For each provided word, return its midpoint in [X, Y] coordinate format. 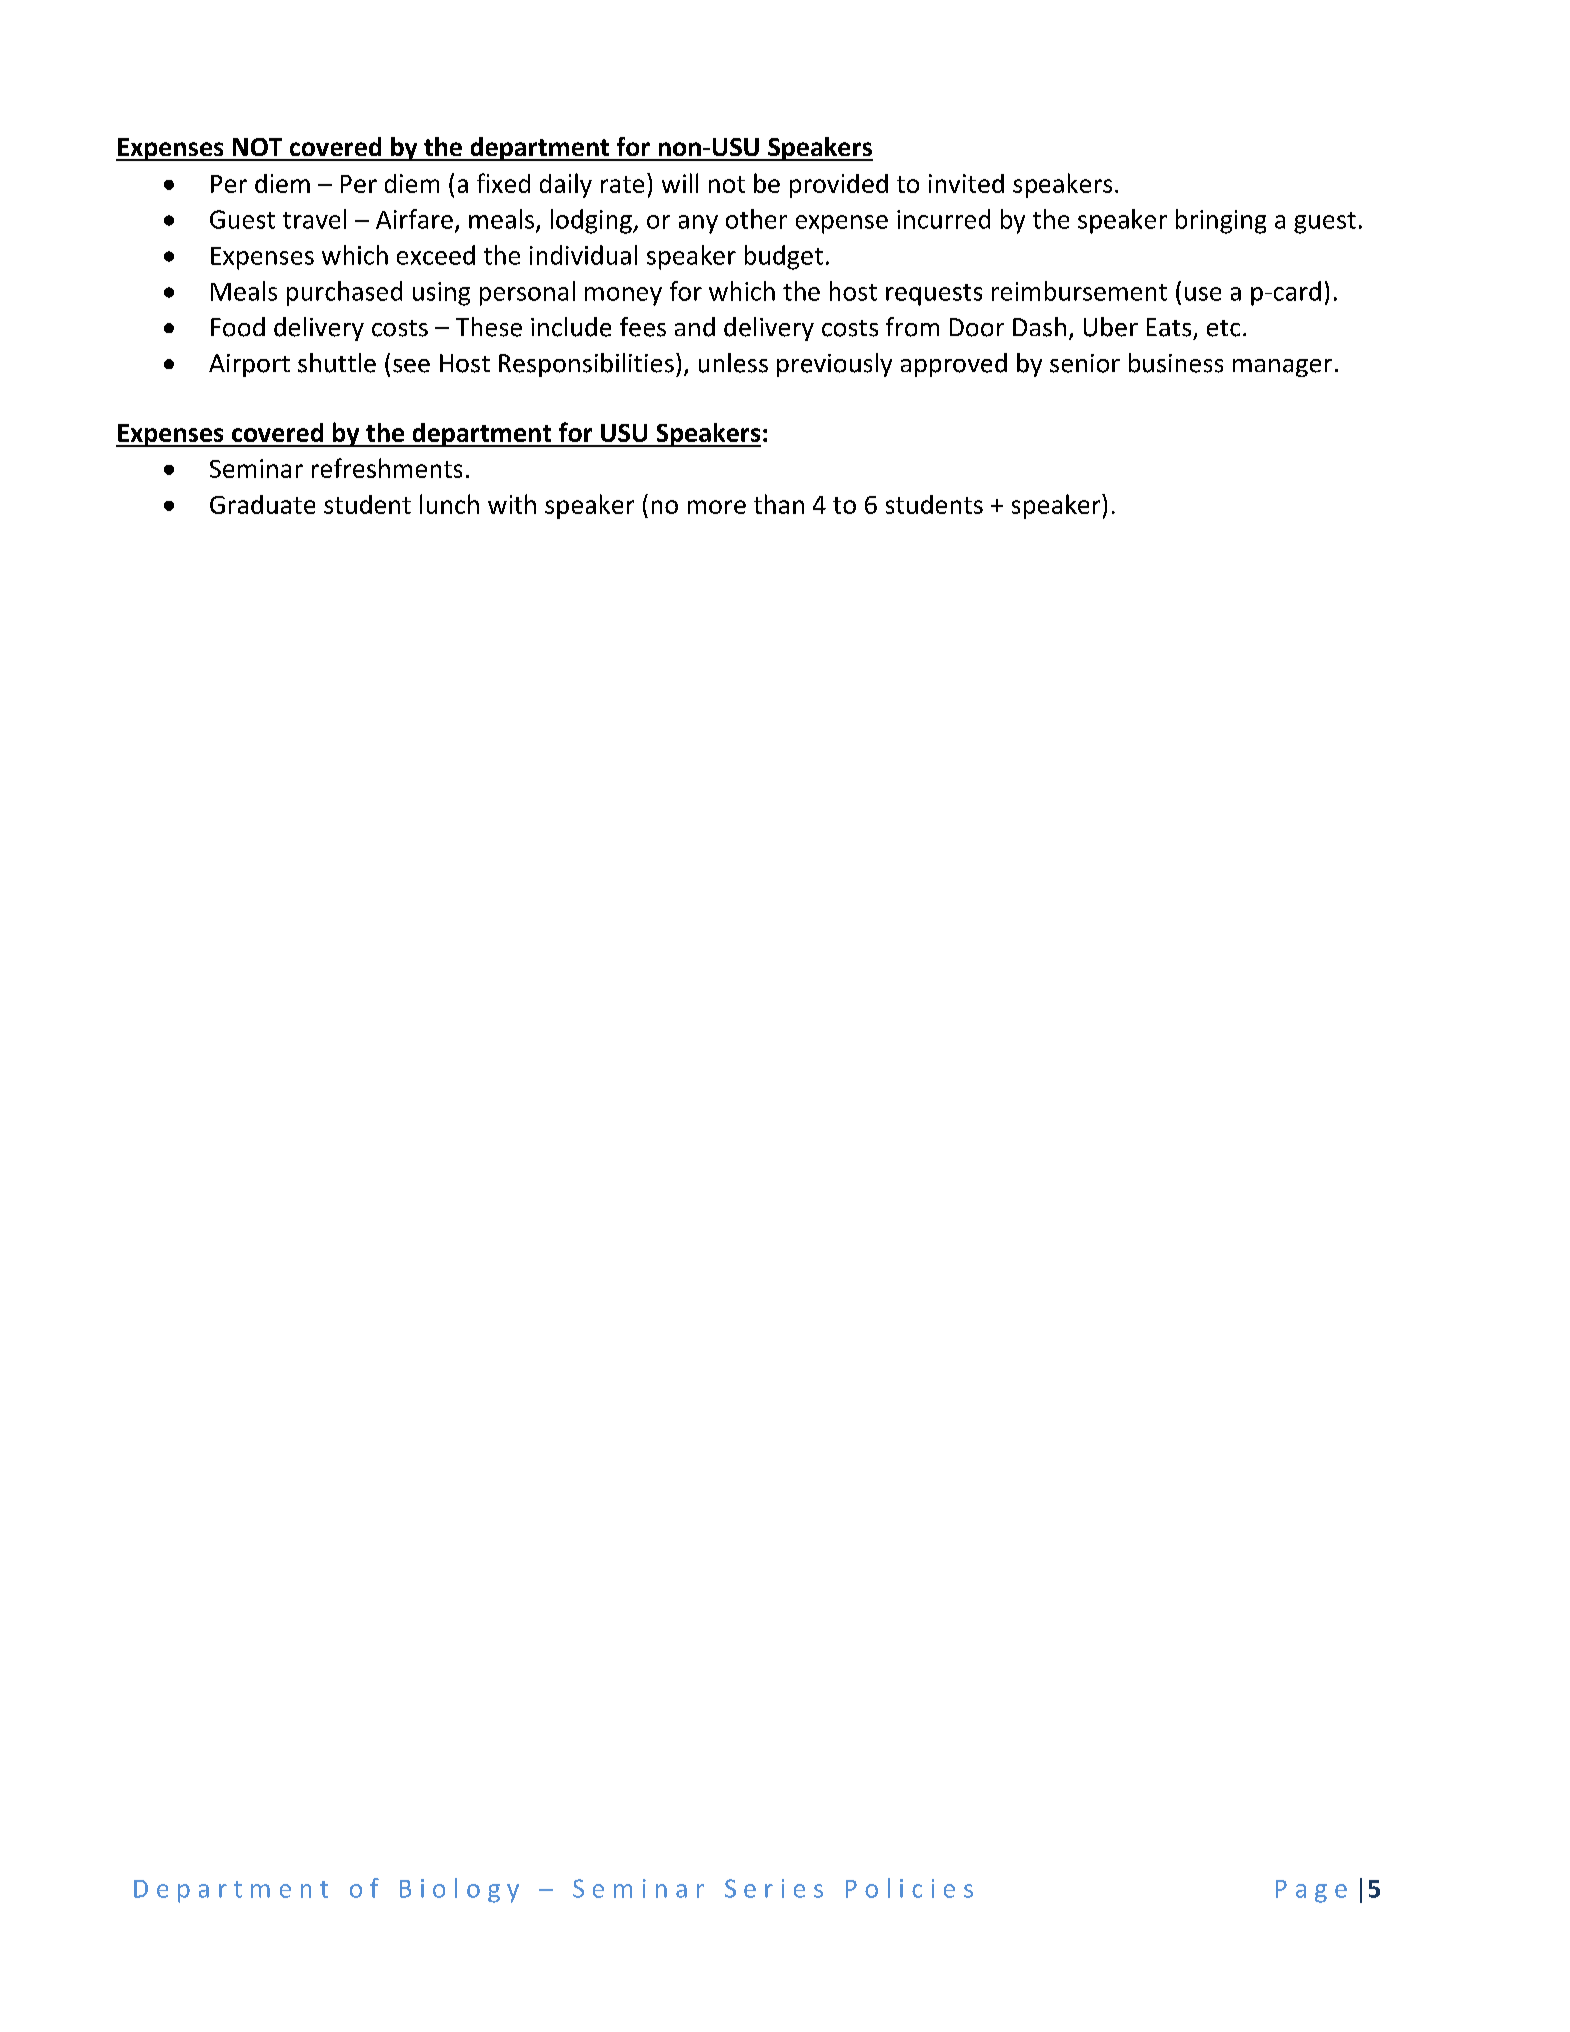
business [1176, 363]
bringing [1221, 221]
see [411, 366]
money [623, 296]
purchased [344, 293]
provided [839, 186]
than [779, 504]
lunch [449, 504]
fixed [503, 183]
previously [834, 365]
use [1203, 294]
